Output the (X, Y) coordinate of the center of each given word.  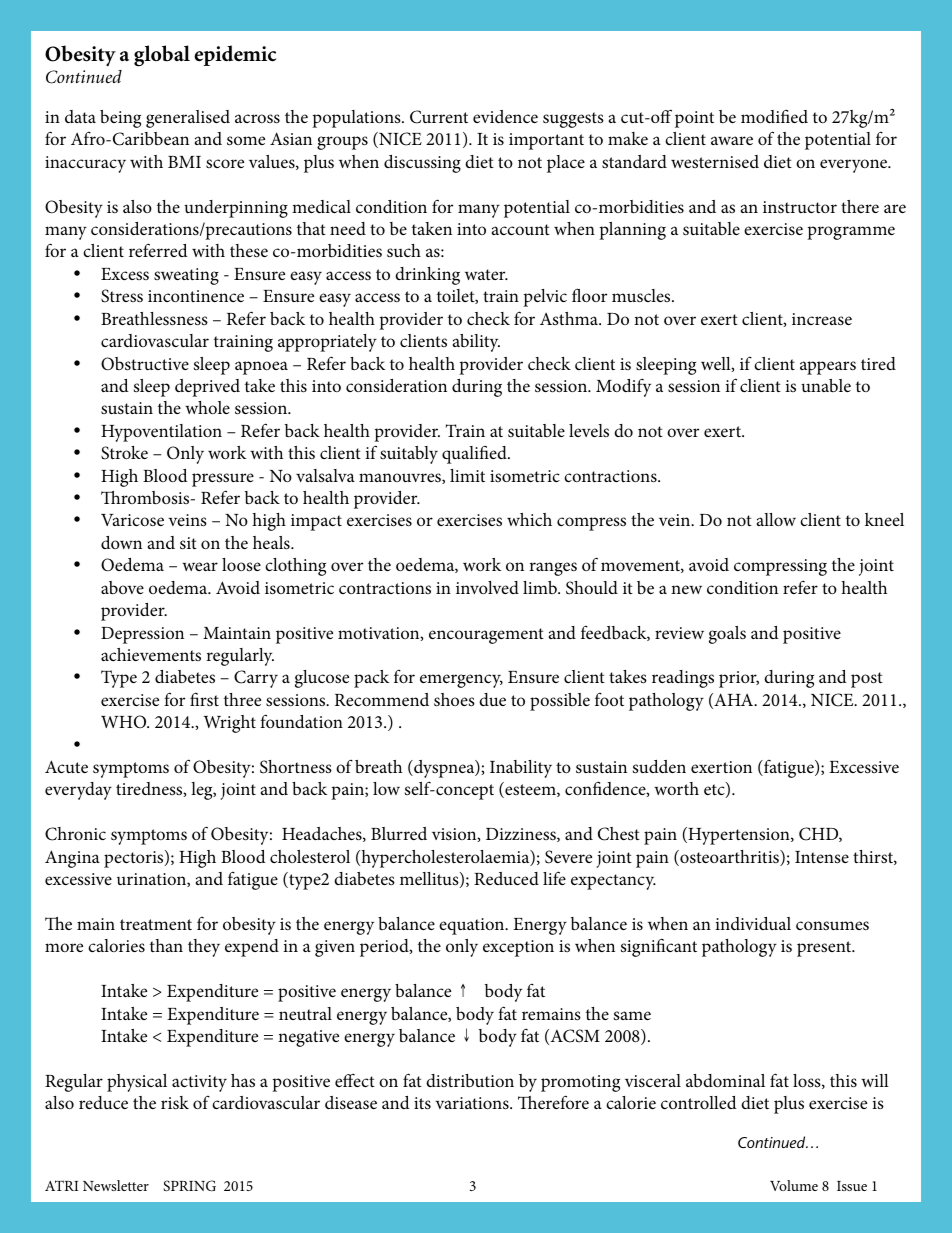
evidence (505, 116)
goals (727, 635)
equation (473, 926)
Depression (142, 635)
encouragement (486, 636)
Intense (822, 857)
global (162, 56)
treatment (156, 924)
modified (774, 116)
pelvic (545, 298)
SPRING (189, 1186)
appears (828, 368)
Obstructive (145, 364)
